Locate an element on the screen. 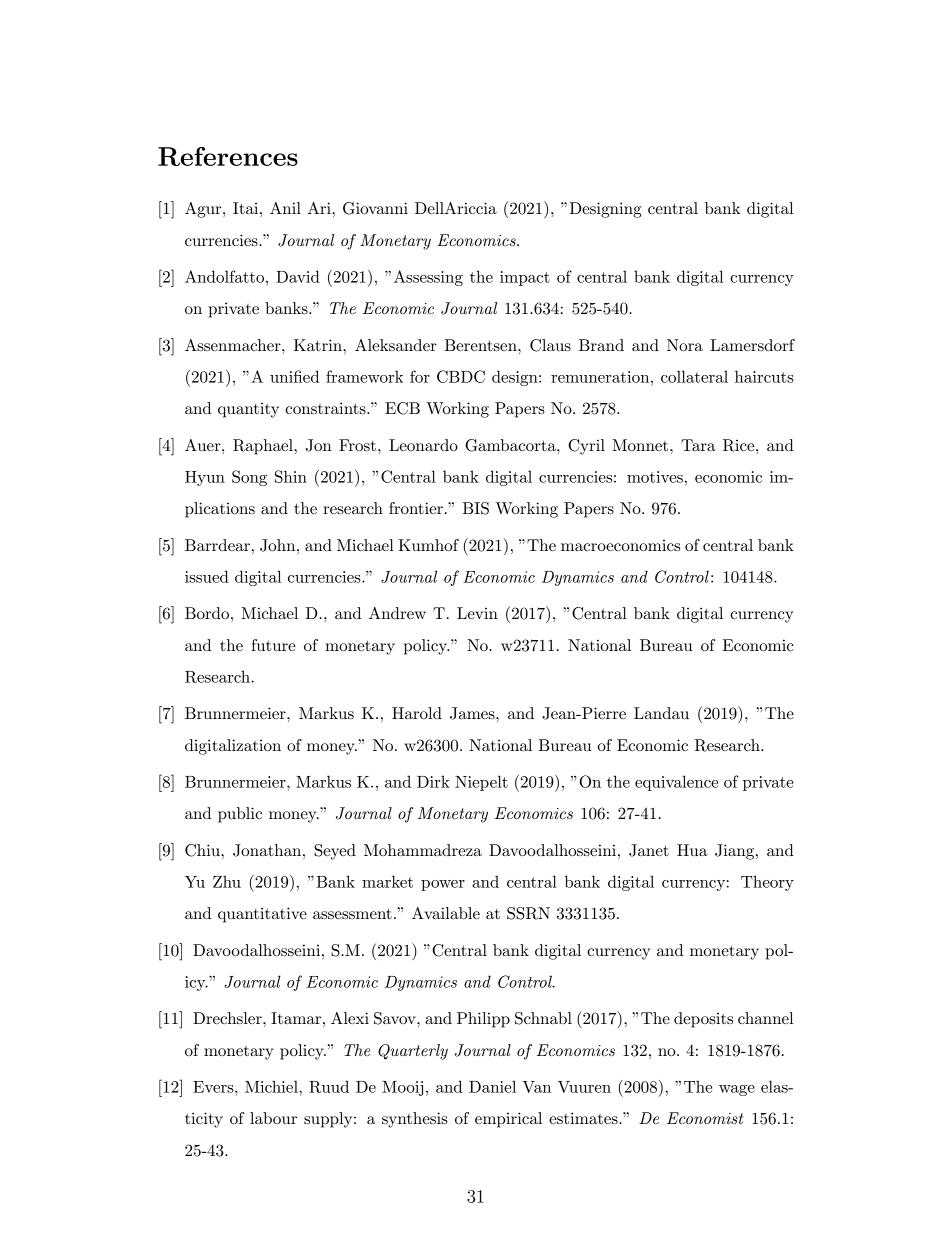 Image resolution: width=952 pixels, height=1233 pixels. Daniel is located at coordinates (492, 1086).
